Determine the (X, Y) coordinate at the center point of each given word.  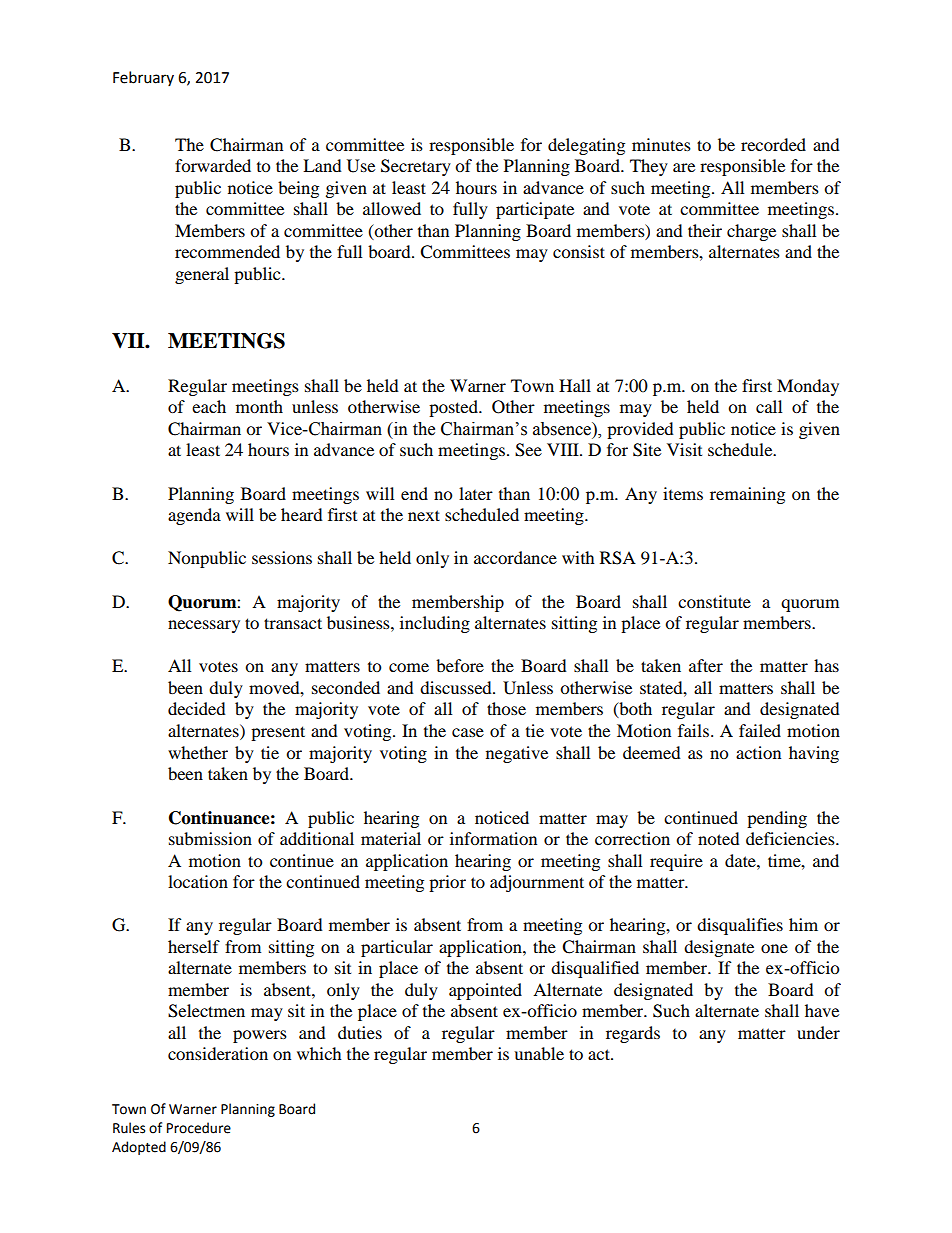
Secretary (416, 167)
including (435, 624)
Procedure (199, 1128)
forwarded (213, 165)
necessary (204, 626)
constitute (714, 601)
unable (539, 1053)
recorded (773, 144)
